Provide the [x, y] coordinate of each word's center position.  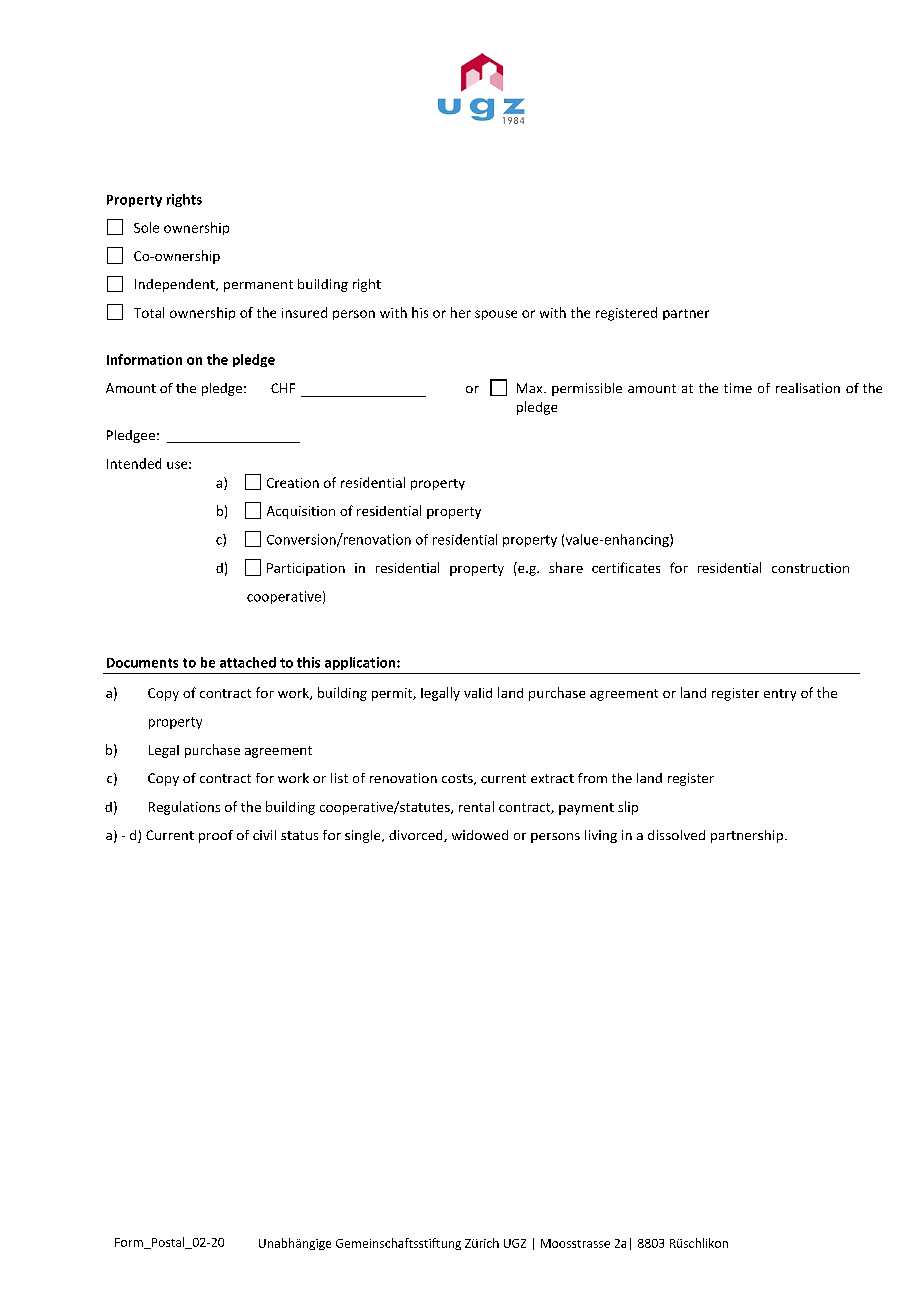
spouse [496, 315]
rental [476, 806]
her [461, 312]
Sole [146, 227]
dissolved [676, 835]
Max [531, 388]
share [566, 567]
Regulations [184, 808]
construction [810, 568]
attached [248, 662]
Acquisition [301, 512]
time [738, 388]
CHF [283, 388]
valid [478, 693]
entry [780, 695]
